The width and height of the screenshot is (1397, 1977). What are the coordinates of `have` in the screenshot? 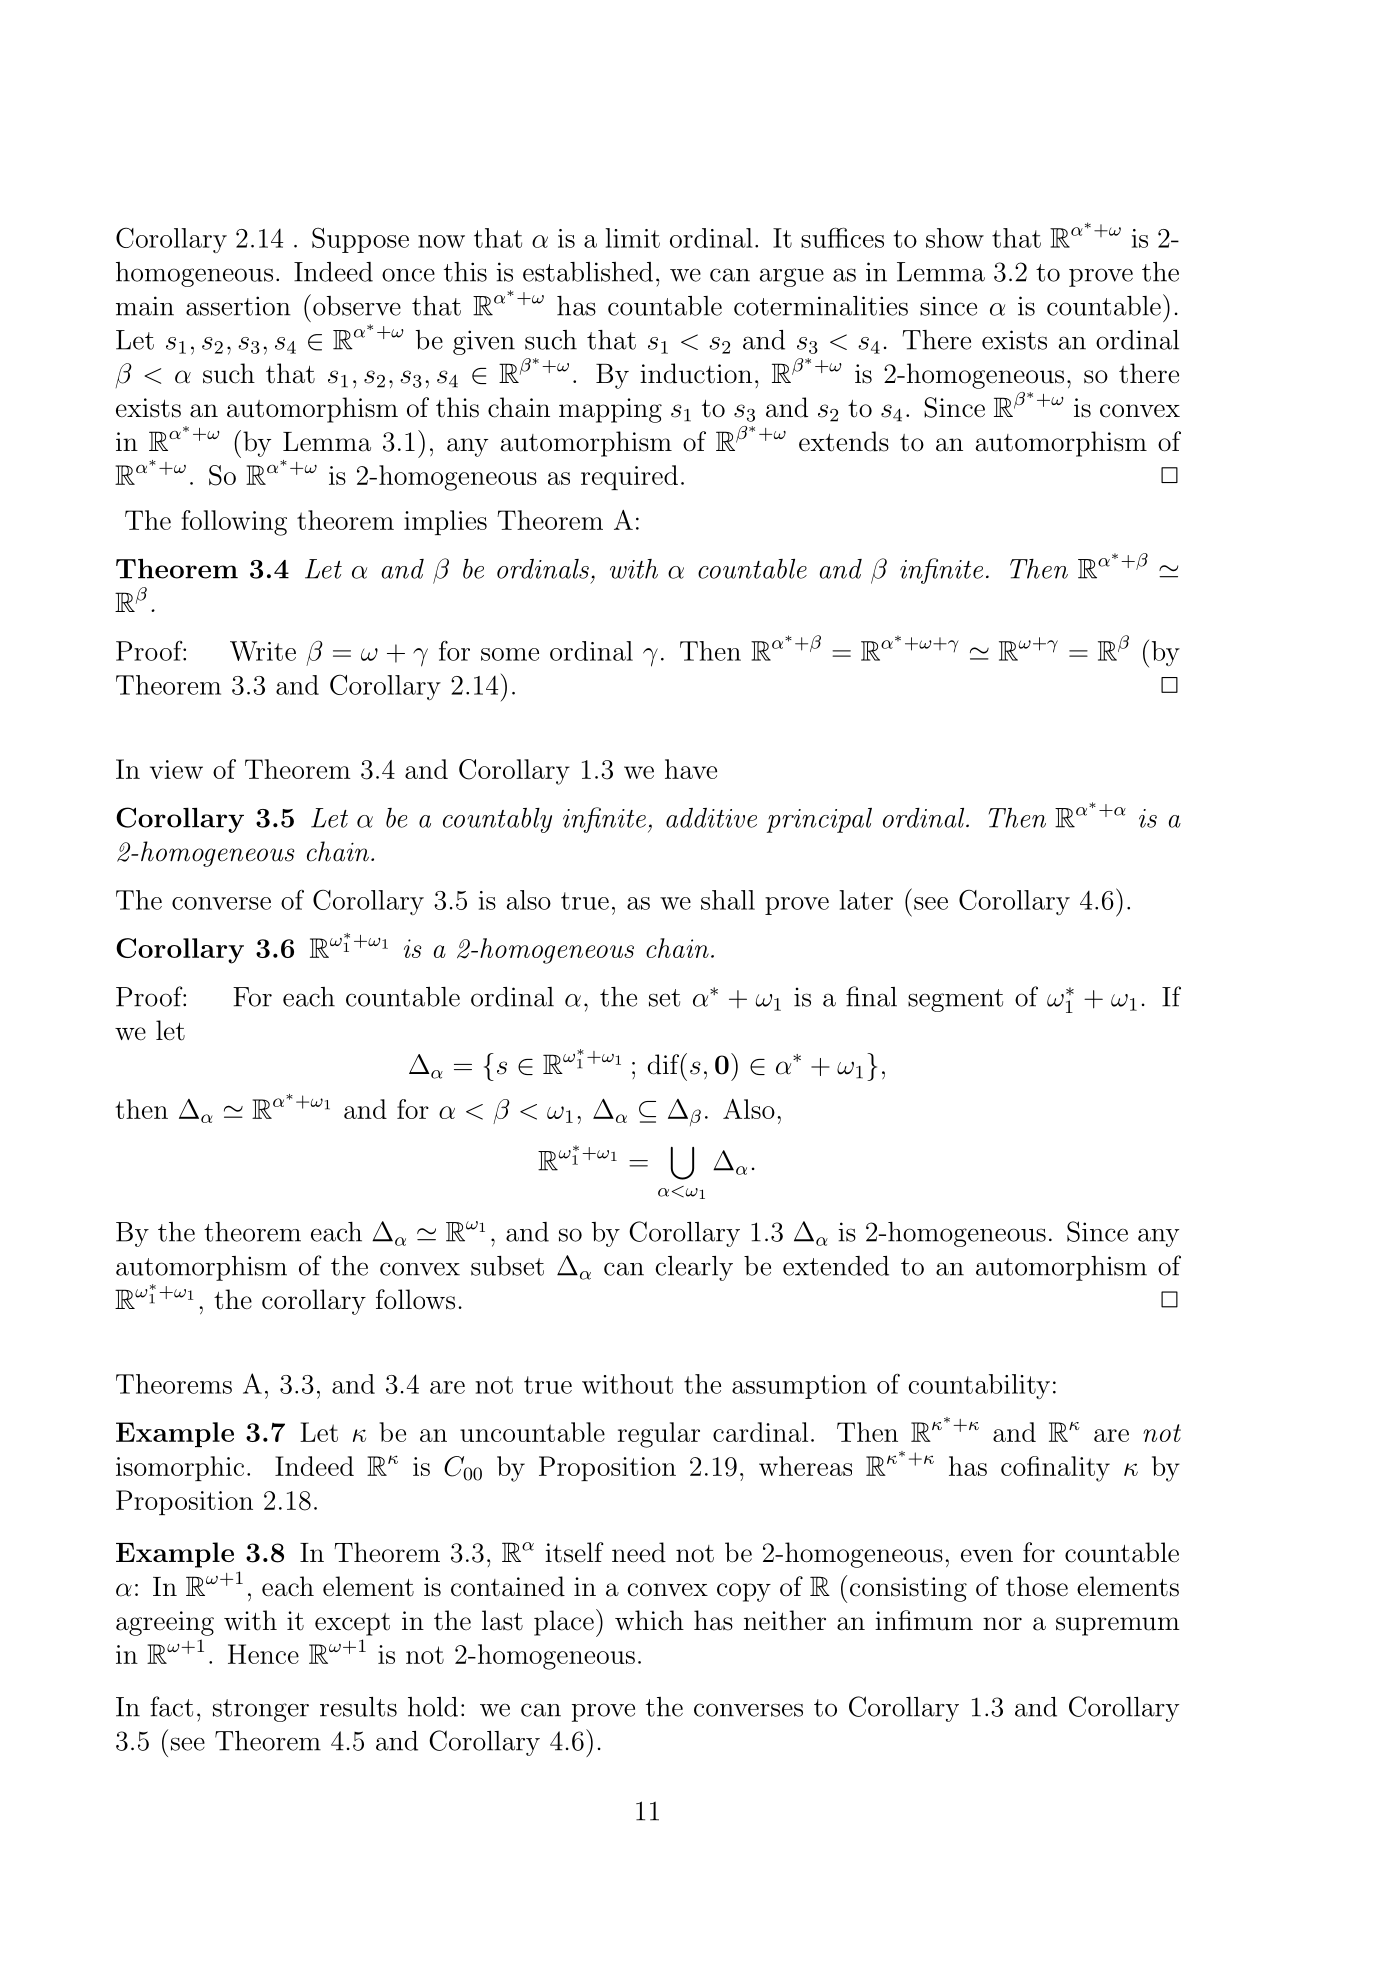 It's located at (691, 769).
